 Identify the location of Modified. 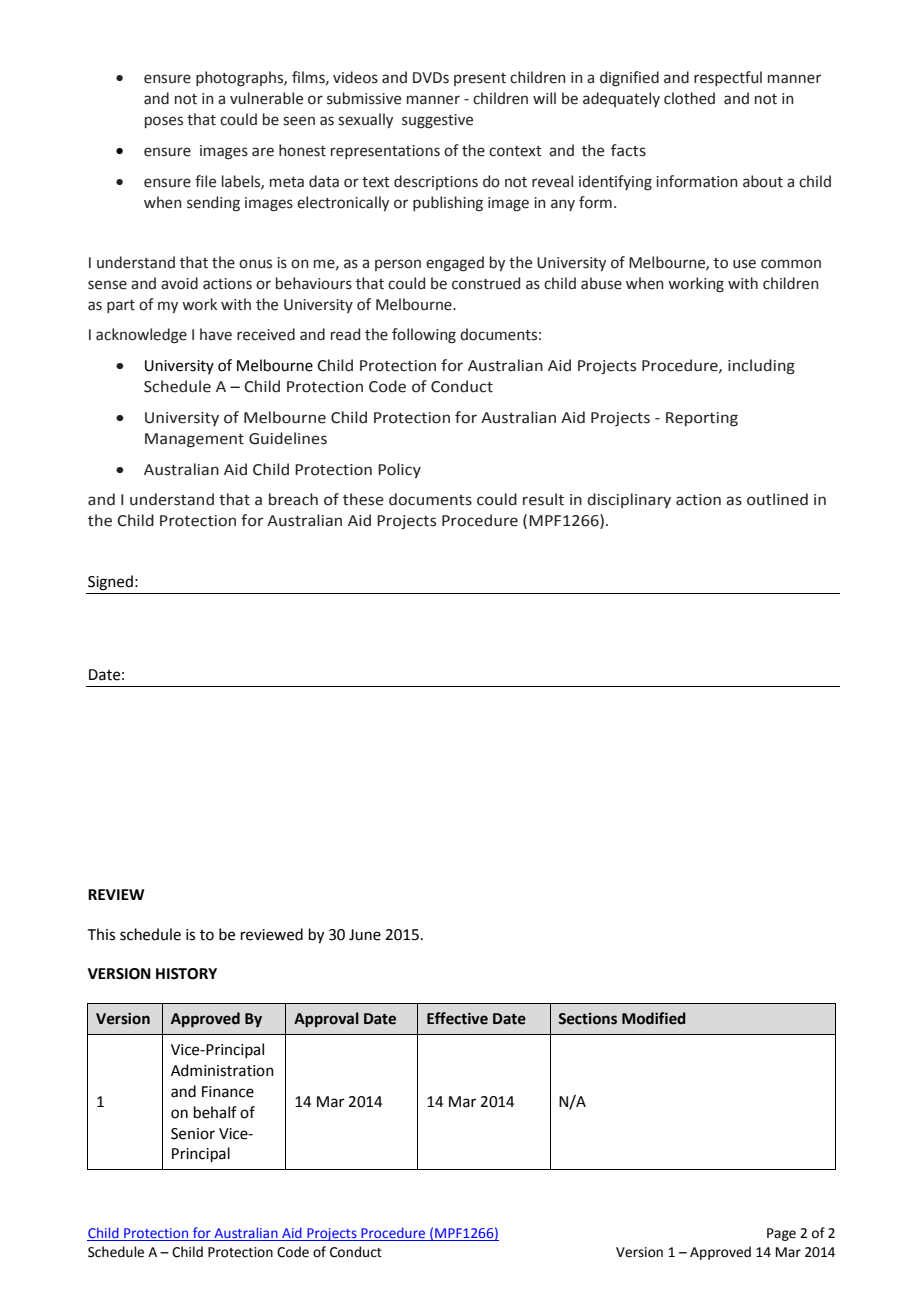
(654, 1018).
